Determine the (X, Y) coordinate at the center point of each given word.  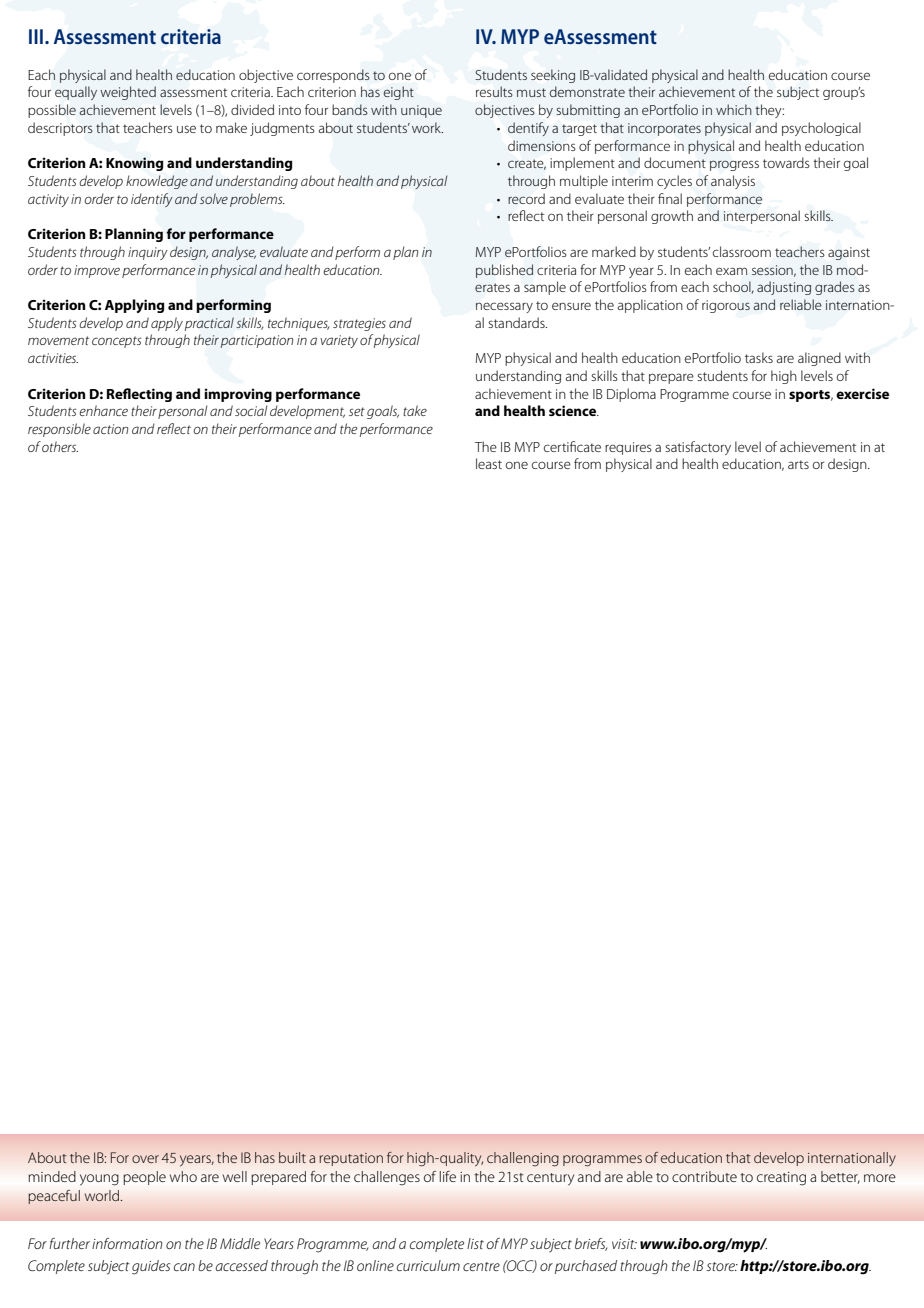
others (60, 446)
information (127, 1243)
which (734, 109)
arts (798, 464)
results (494, 91)
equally (76, 93)
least (489, 463)
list (475, 1243)
